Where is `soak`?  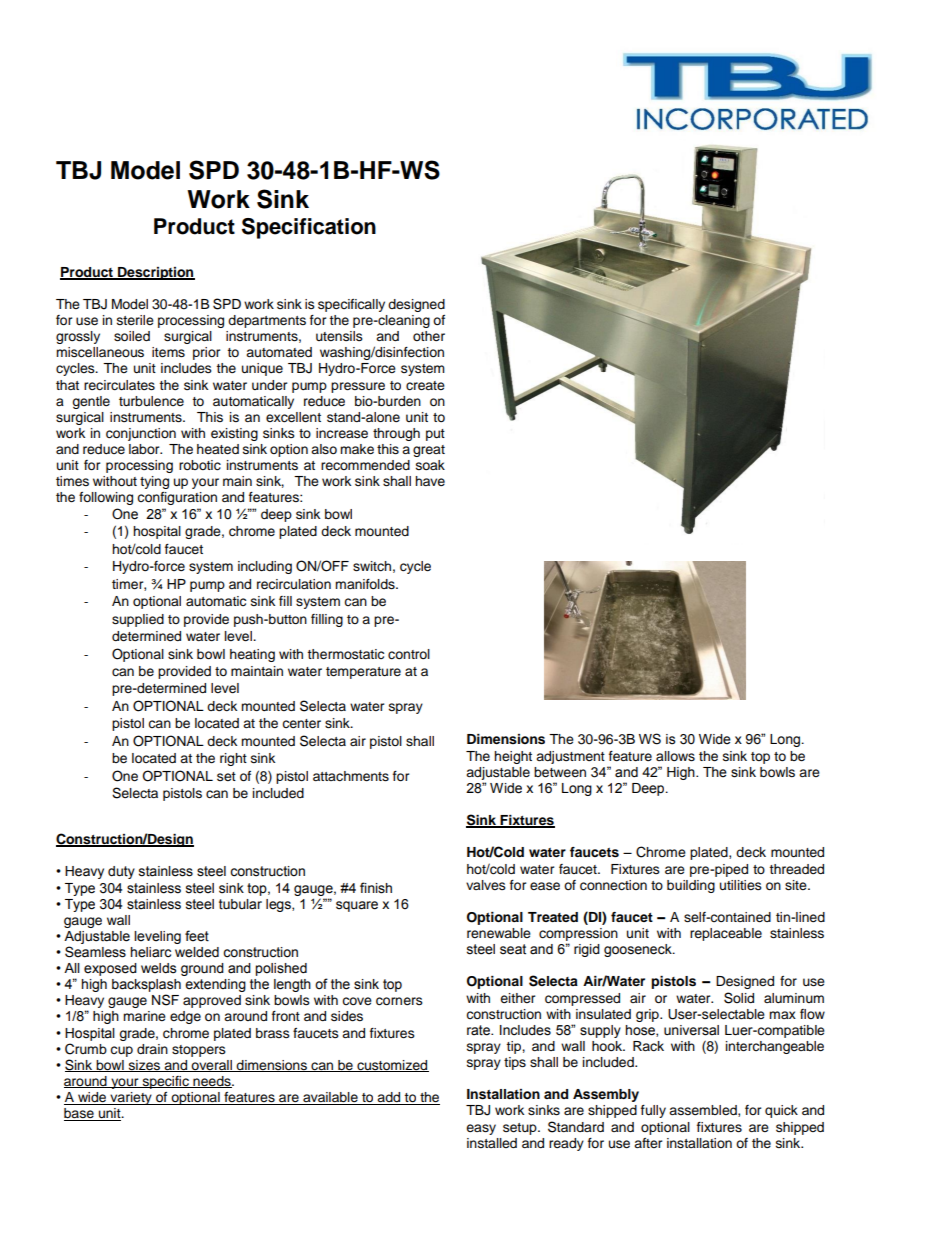 soak is located at coordinates (430, 465).
